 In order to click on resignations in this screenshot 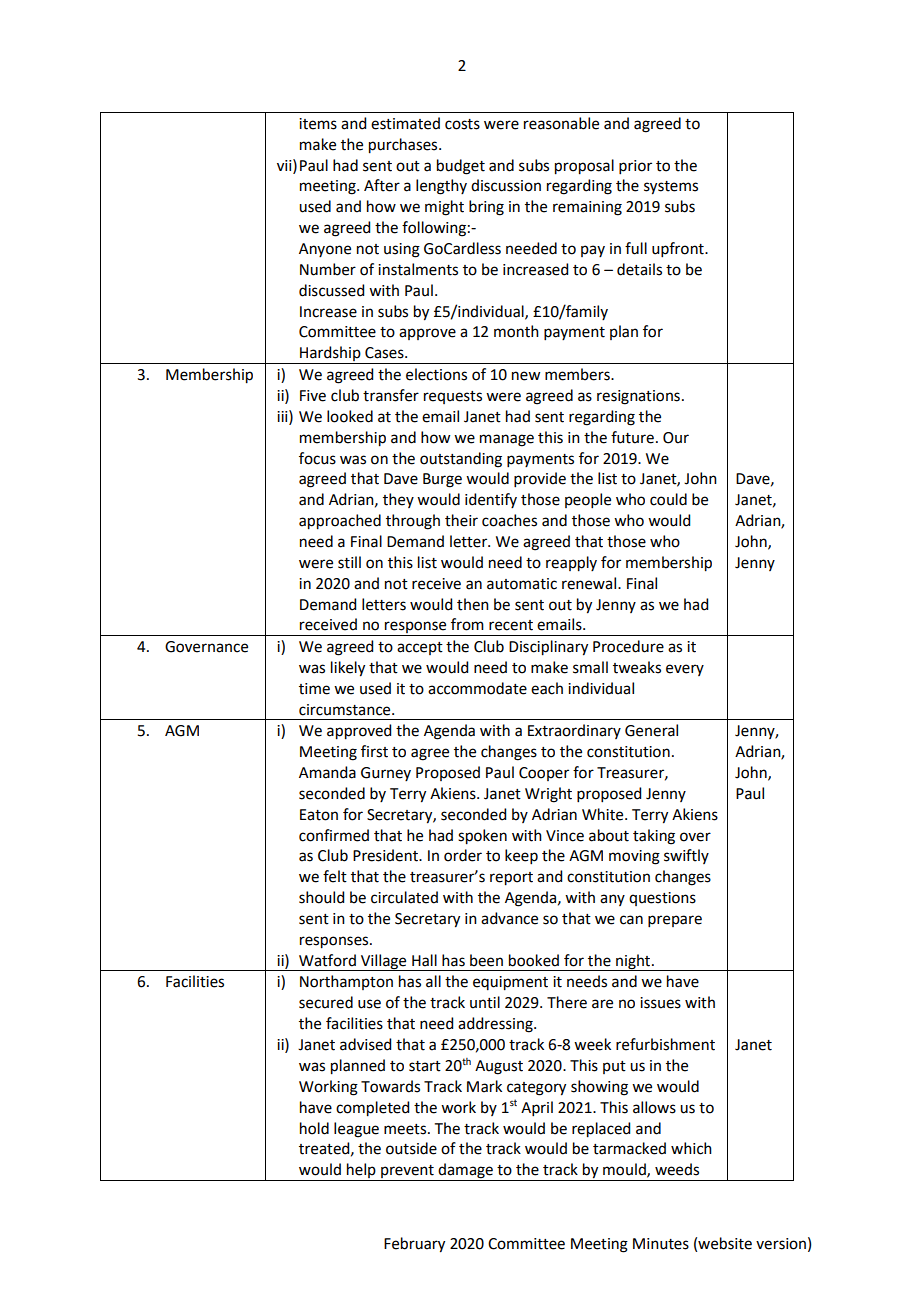, I will do `click(638, 397)`.
